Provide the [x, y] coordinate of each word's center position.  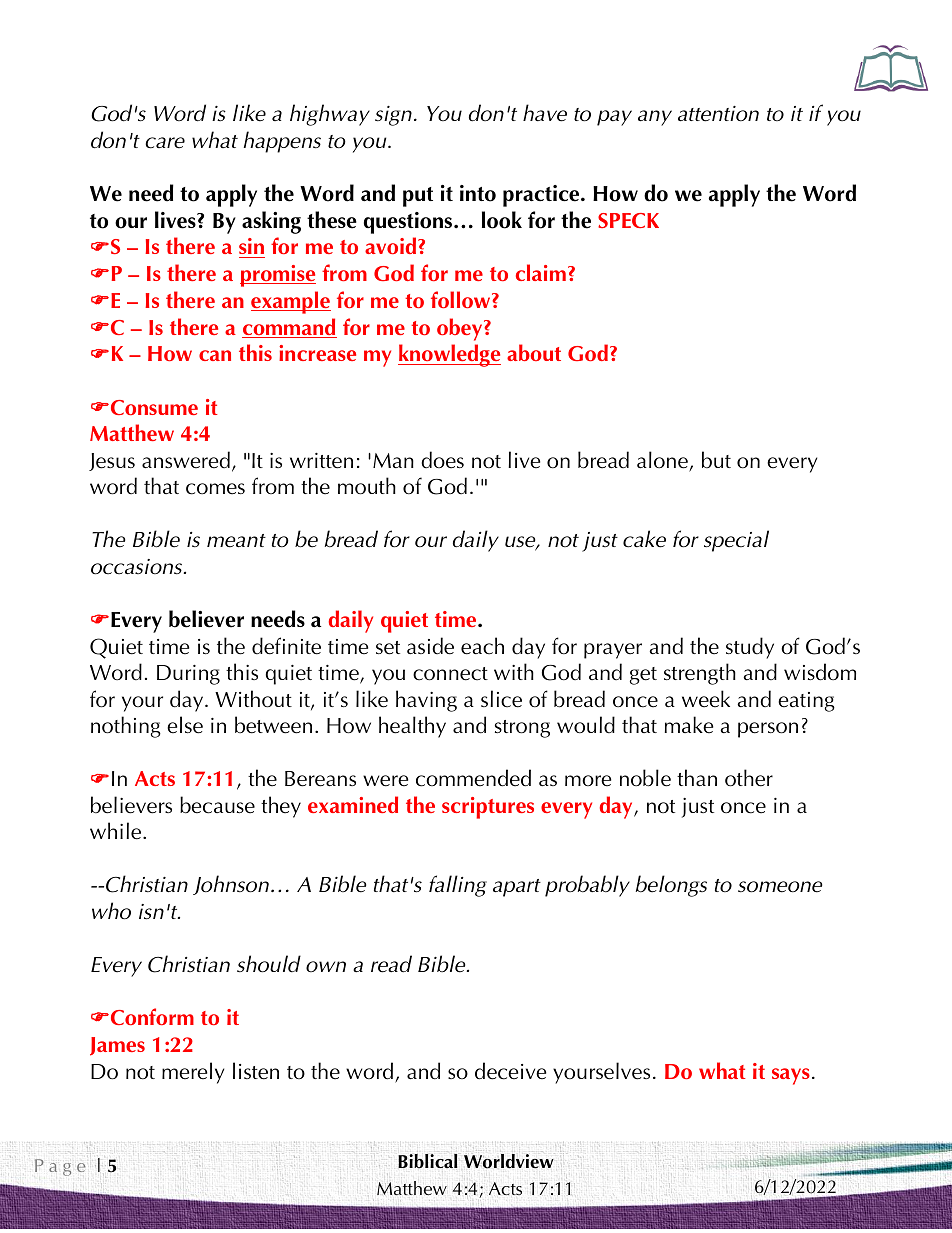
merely [193, 1073]
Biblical [428, 1161]
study [750, 648]
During [188, 675]
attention [718, 114]
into [478, 193]
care [165, 143]
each [482, 646]
